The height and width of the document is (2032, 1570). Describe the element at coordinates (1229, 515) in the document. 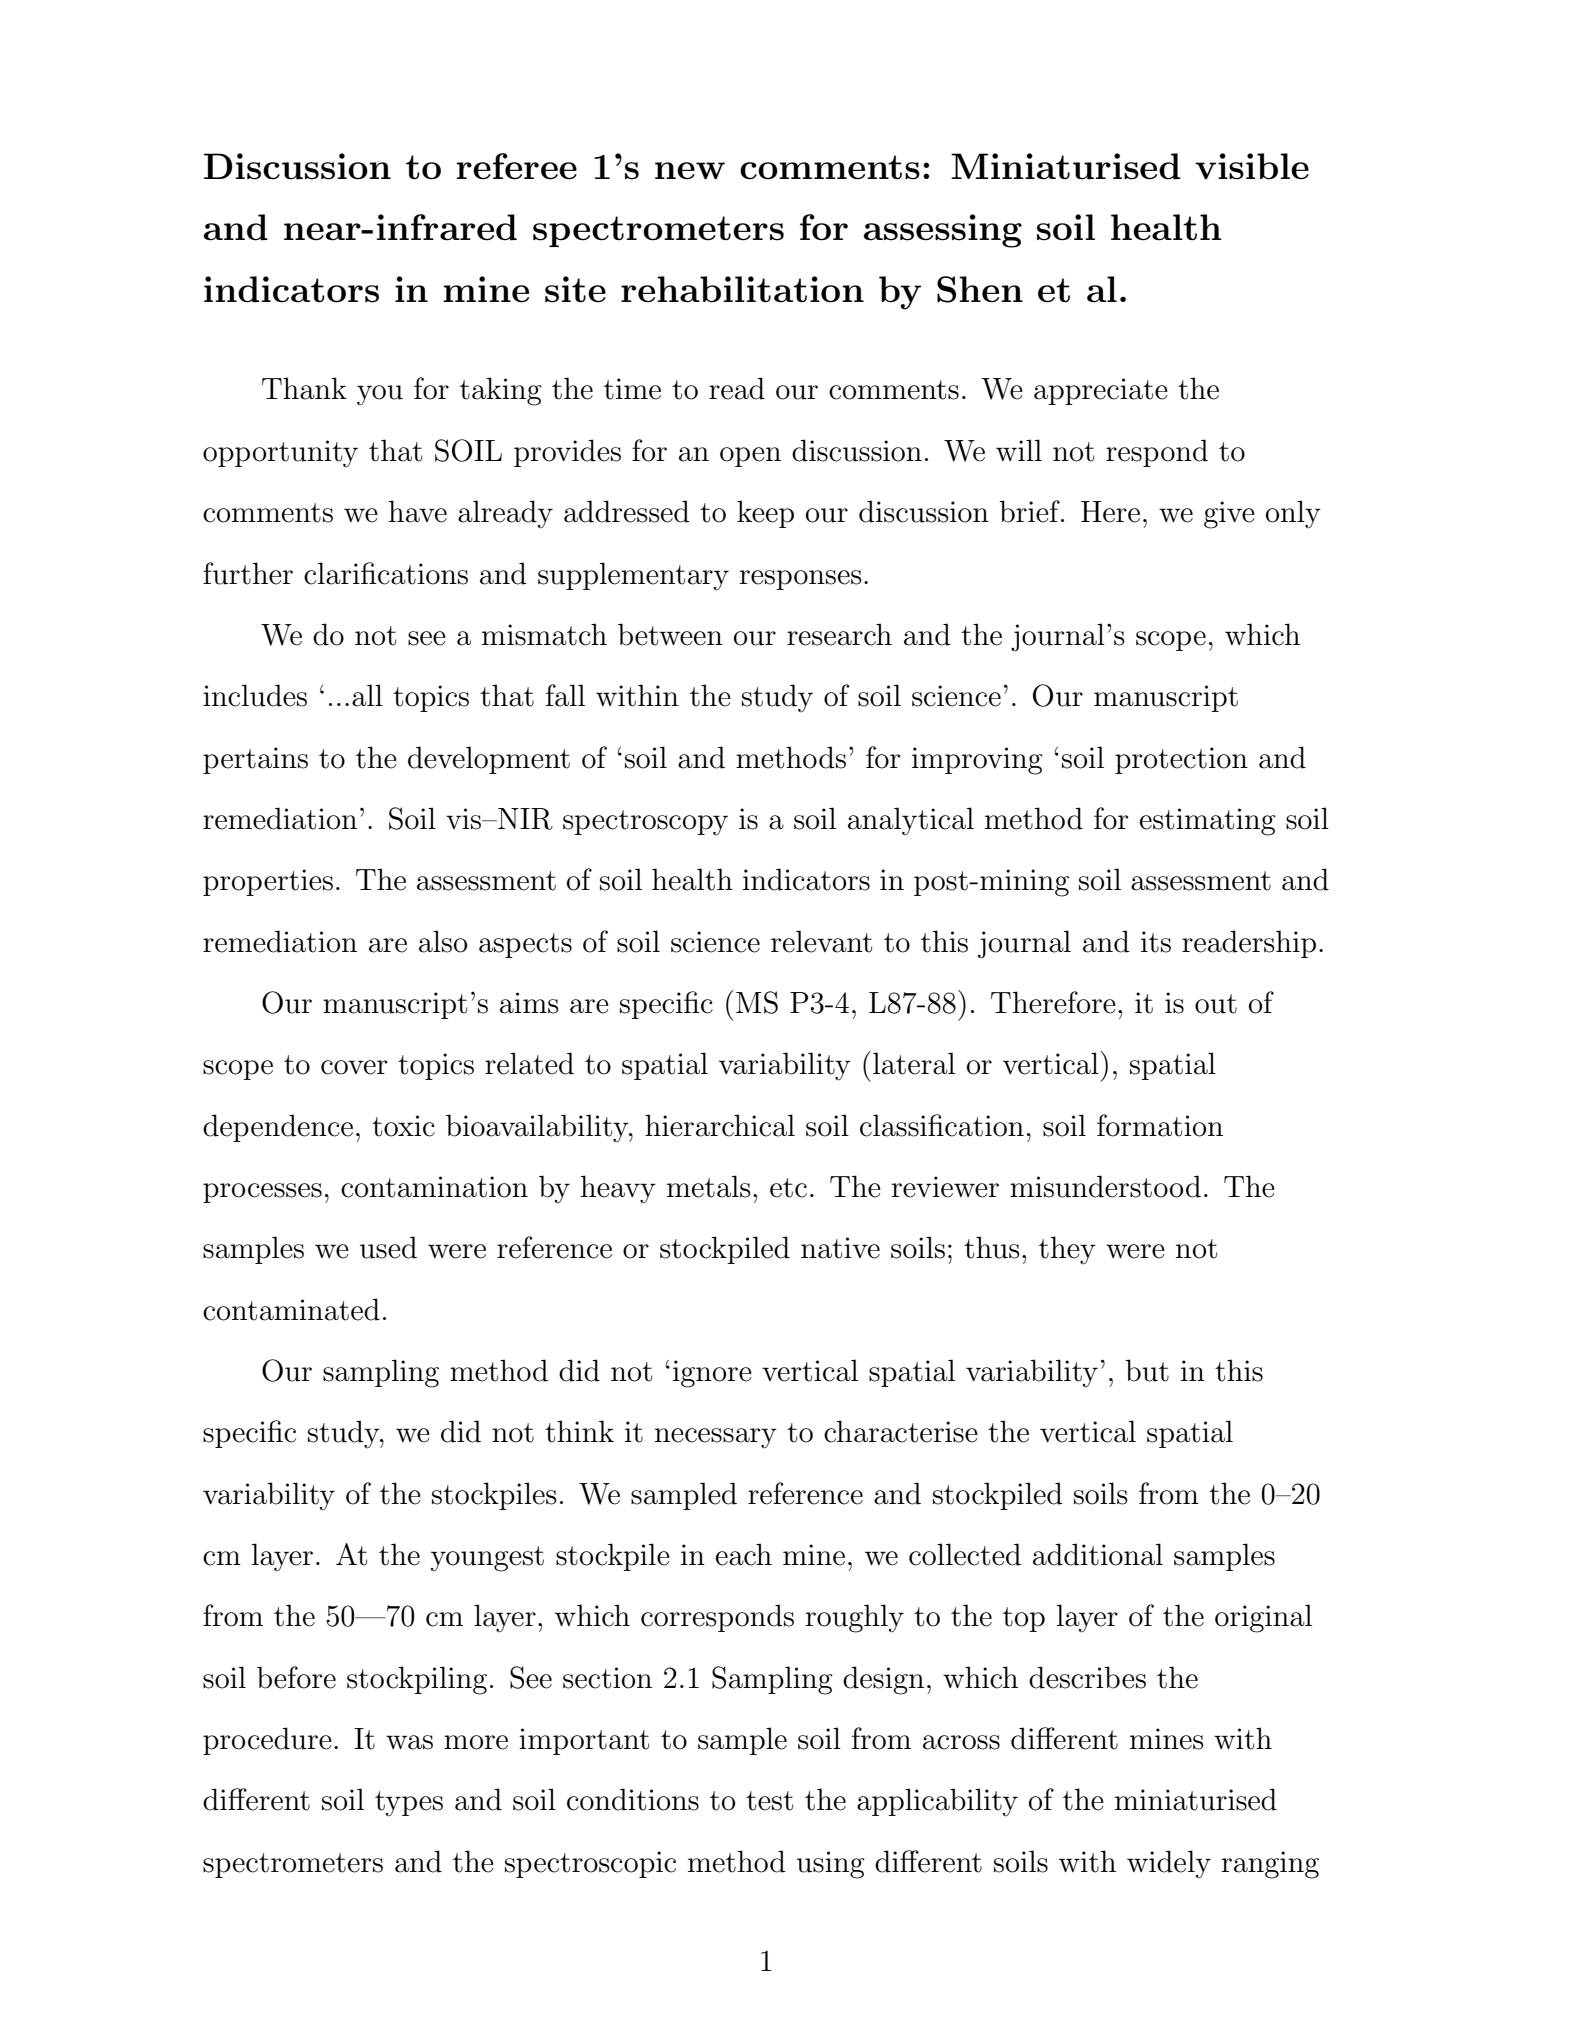

I see `give` at that location.
